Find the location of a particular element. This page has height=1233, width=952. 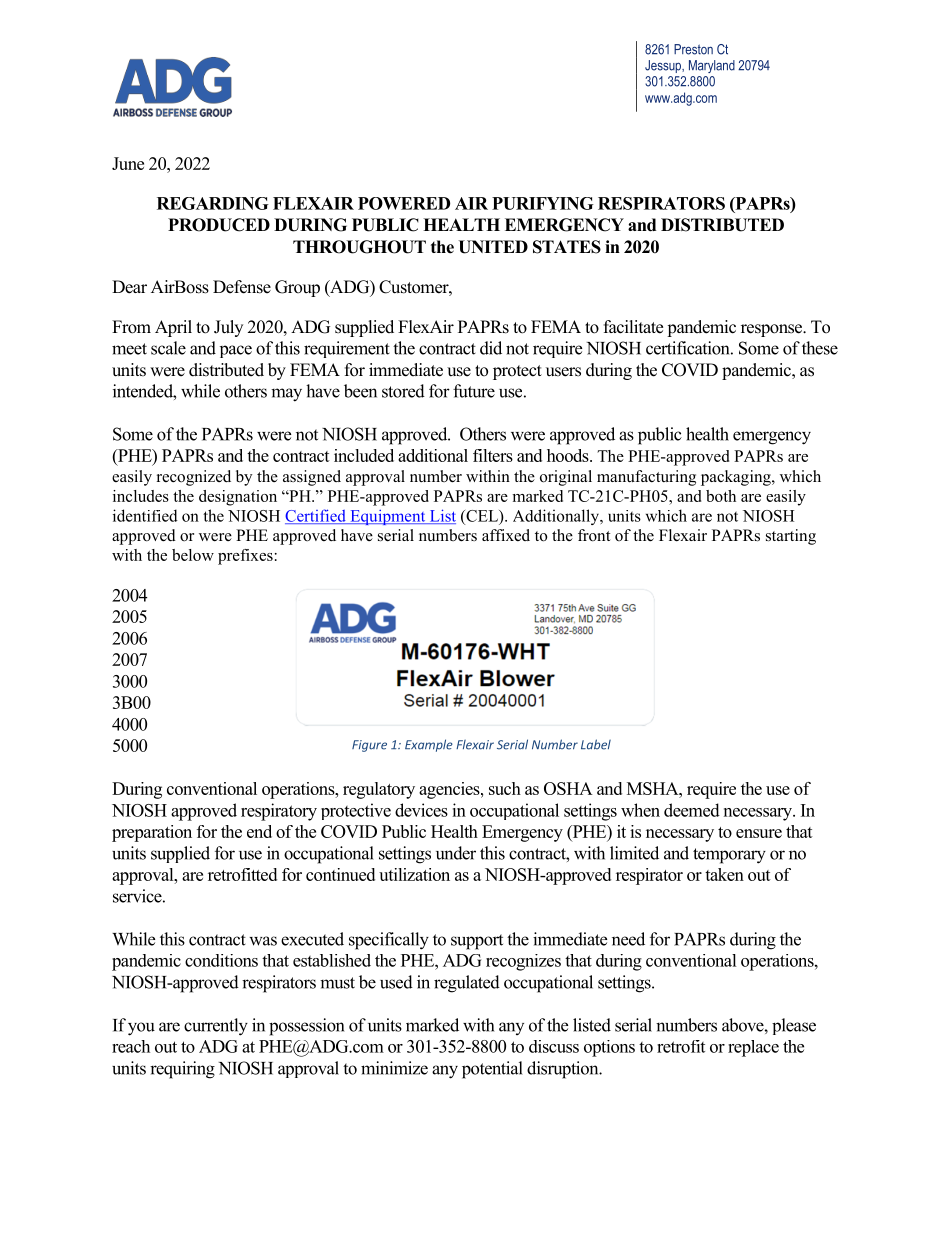

currently is located at coordinates (216, 1027).
